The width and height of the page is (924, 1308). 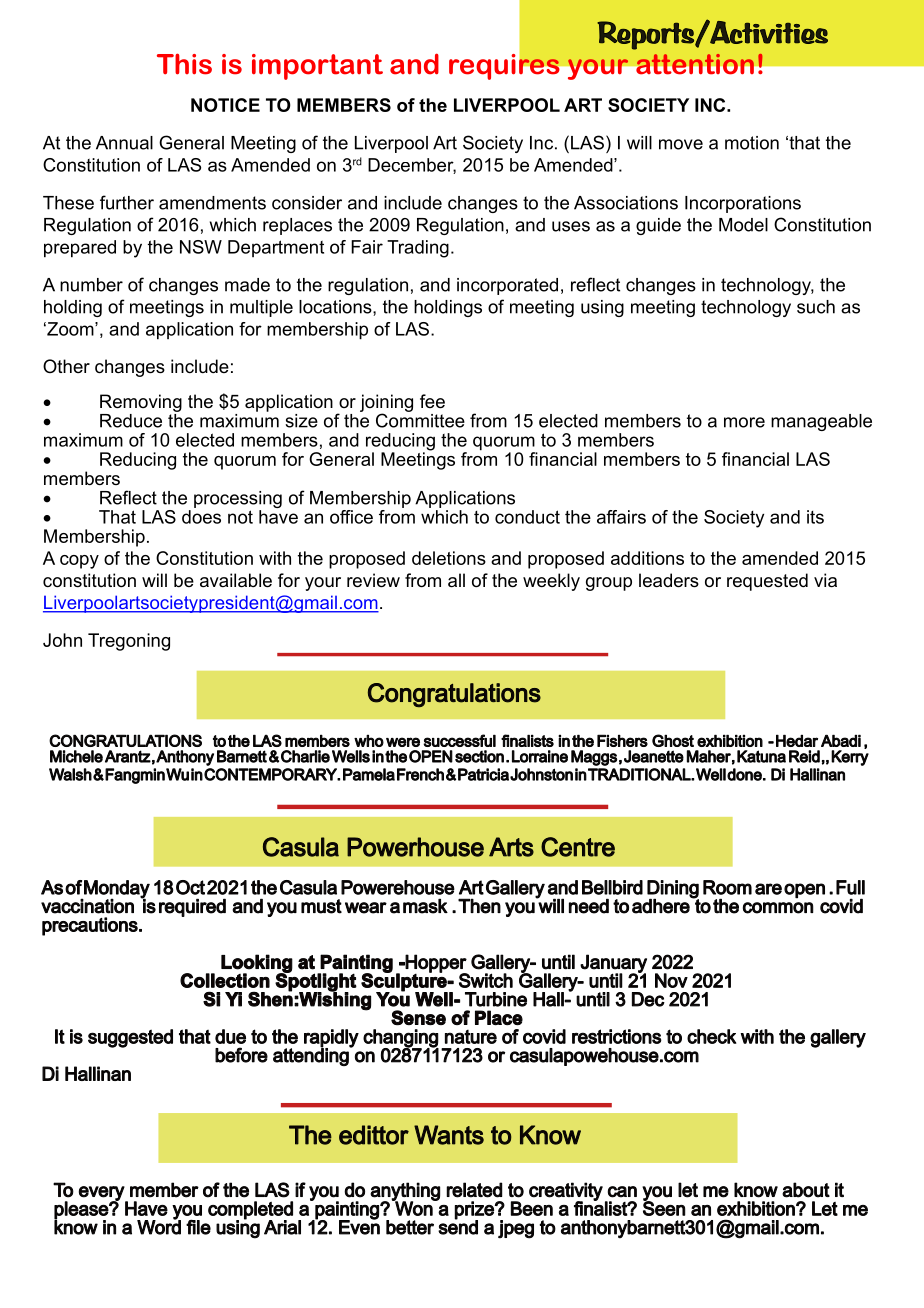 What do you see at coordinates (159, 1226) in the page?
I see `Word` at bounding box center [159, 1226].
